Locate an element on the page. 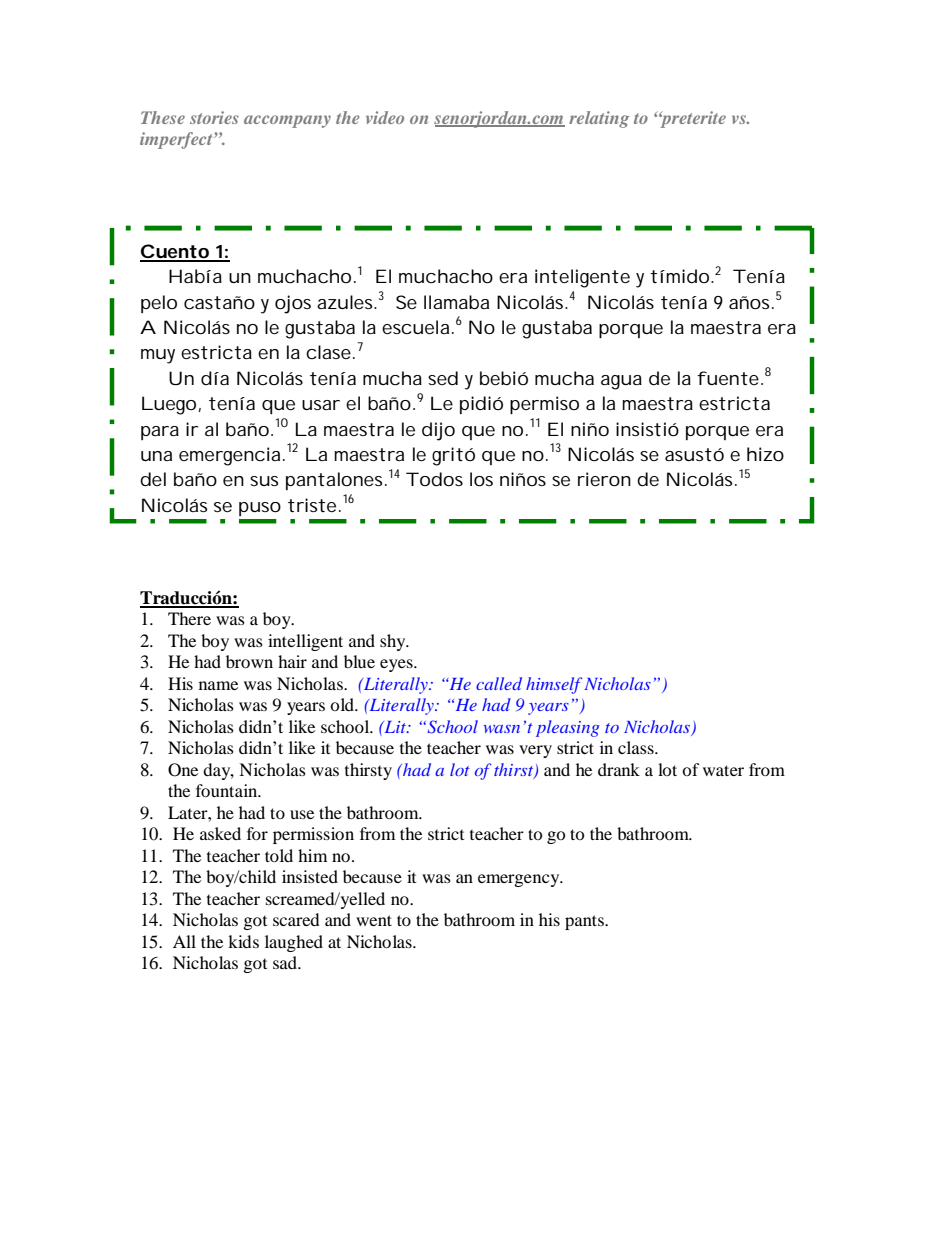 The height and width of the page is (1233, 952). called is located at coordinates (499, 683).
